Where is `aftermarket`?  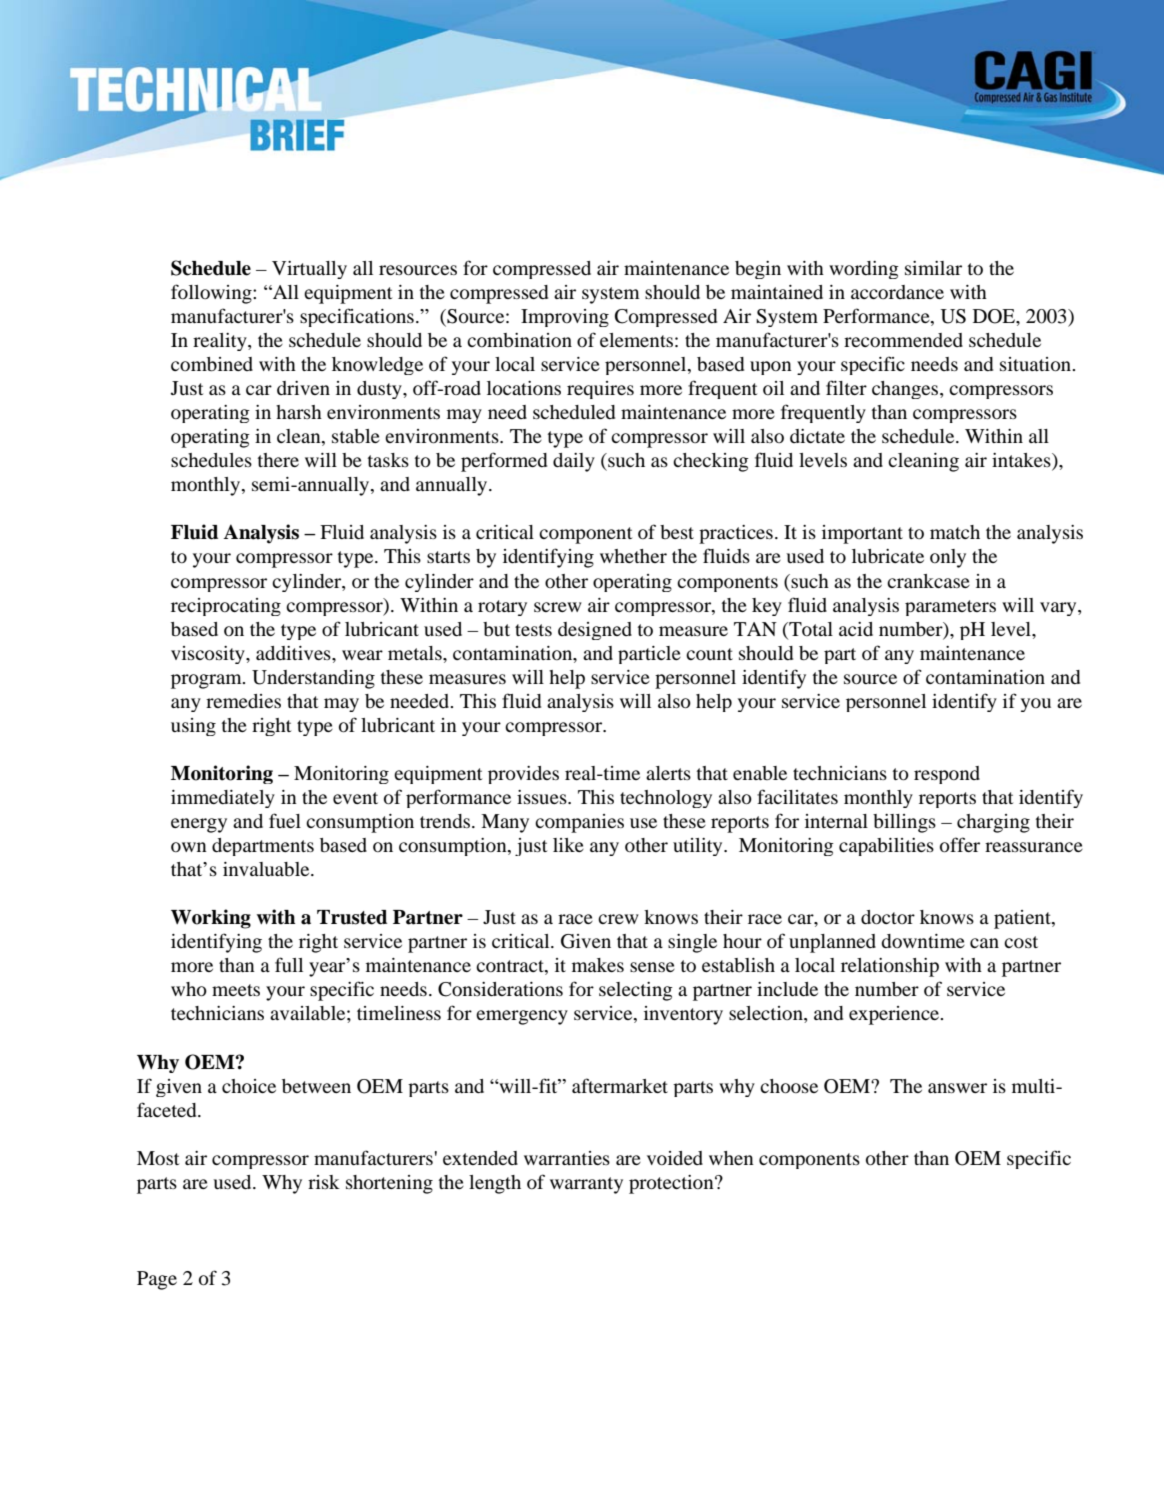
aftermarket is located at coordinates (620, 1085).
